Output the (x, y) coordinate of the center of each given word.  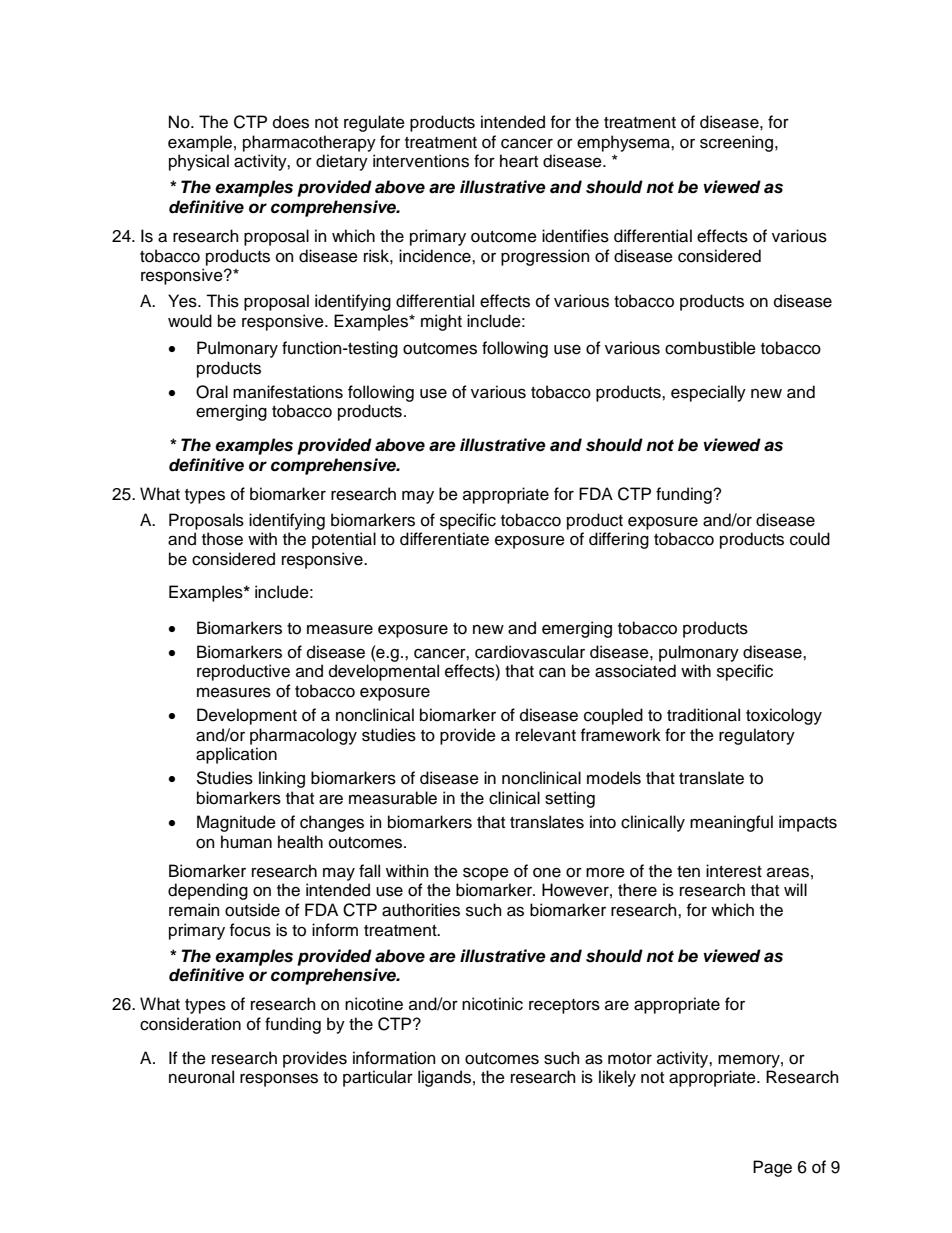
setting (570, 799)
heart (519, 161)
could (810, 539)
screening (736, 143)
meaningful (731, 823)
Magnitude (236, 823)
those (222, 539)
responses (279, 1080)
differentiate (444, 539)
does (291, 122)
